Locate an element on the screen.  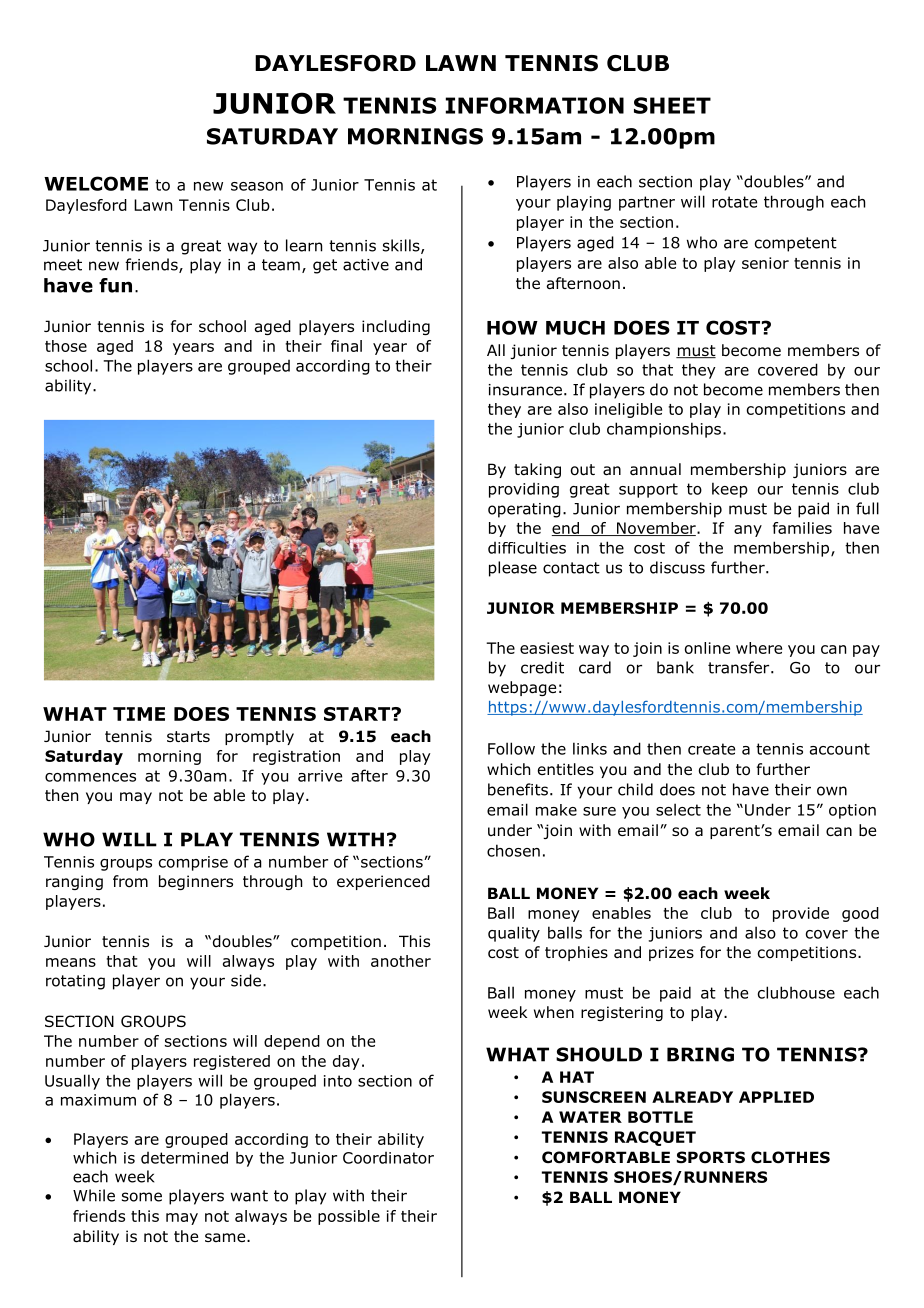
those is located at coordinates (66, 346).
